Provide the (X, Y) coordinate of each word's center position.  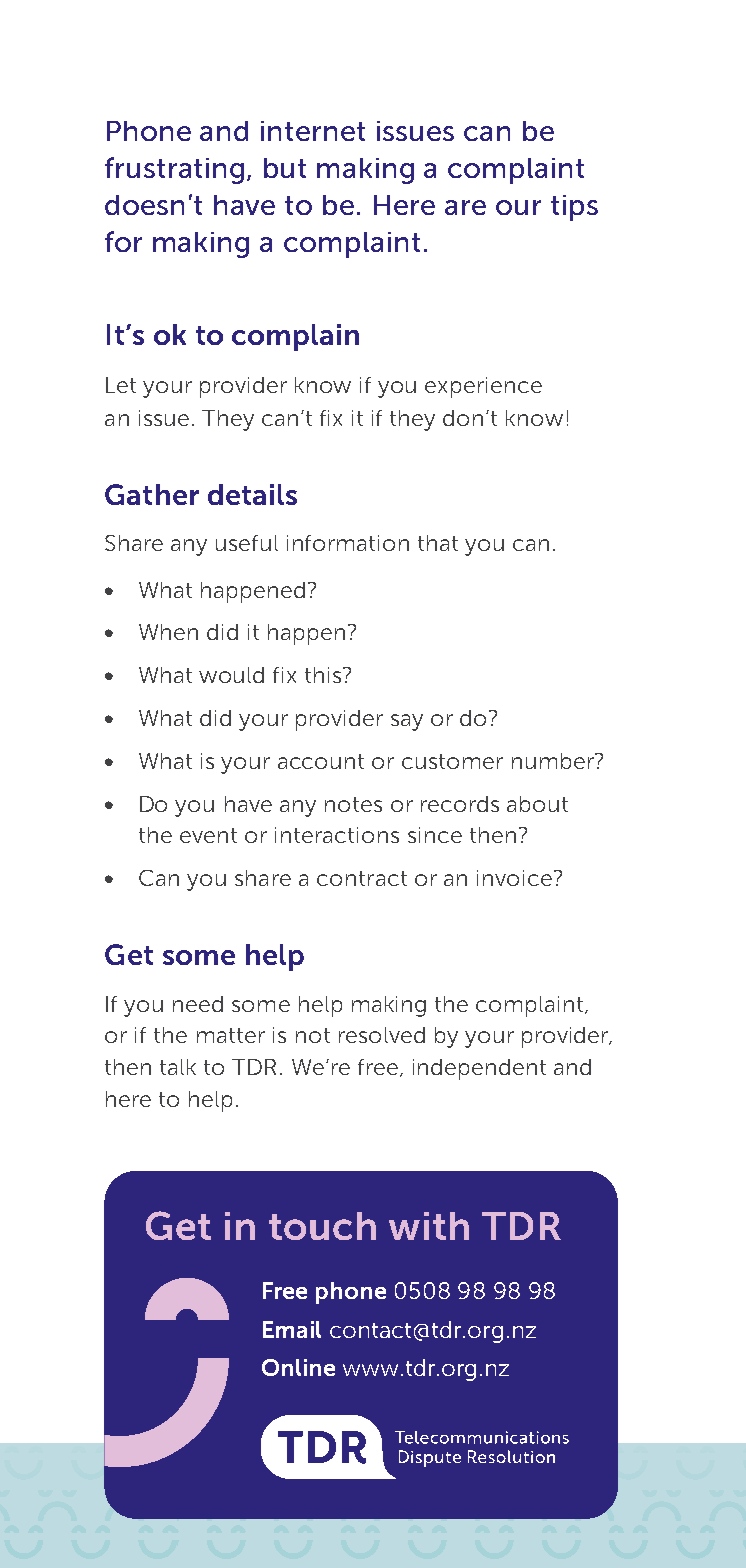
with (429, 1226)
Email (292, 1329)
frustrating (174, 170)
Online (298, 1367)
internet (313, 131)
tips (574, 208)
